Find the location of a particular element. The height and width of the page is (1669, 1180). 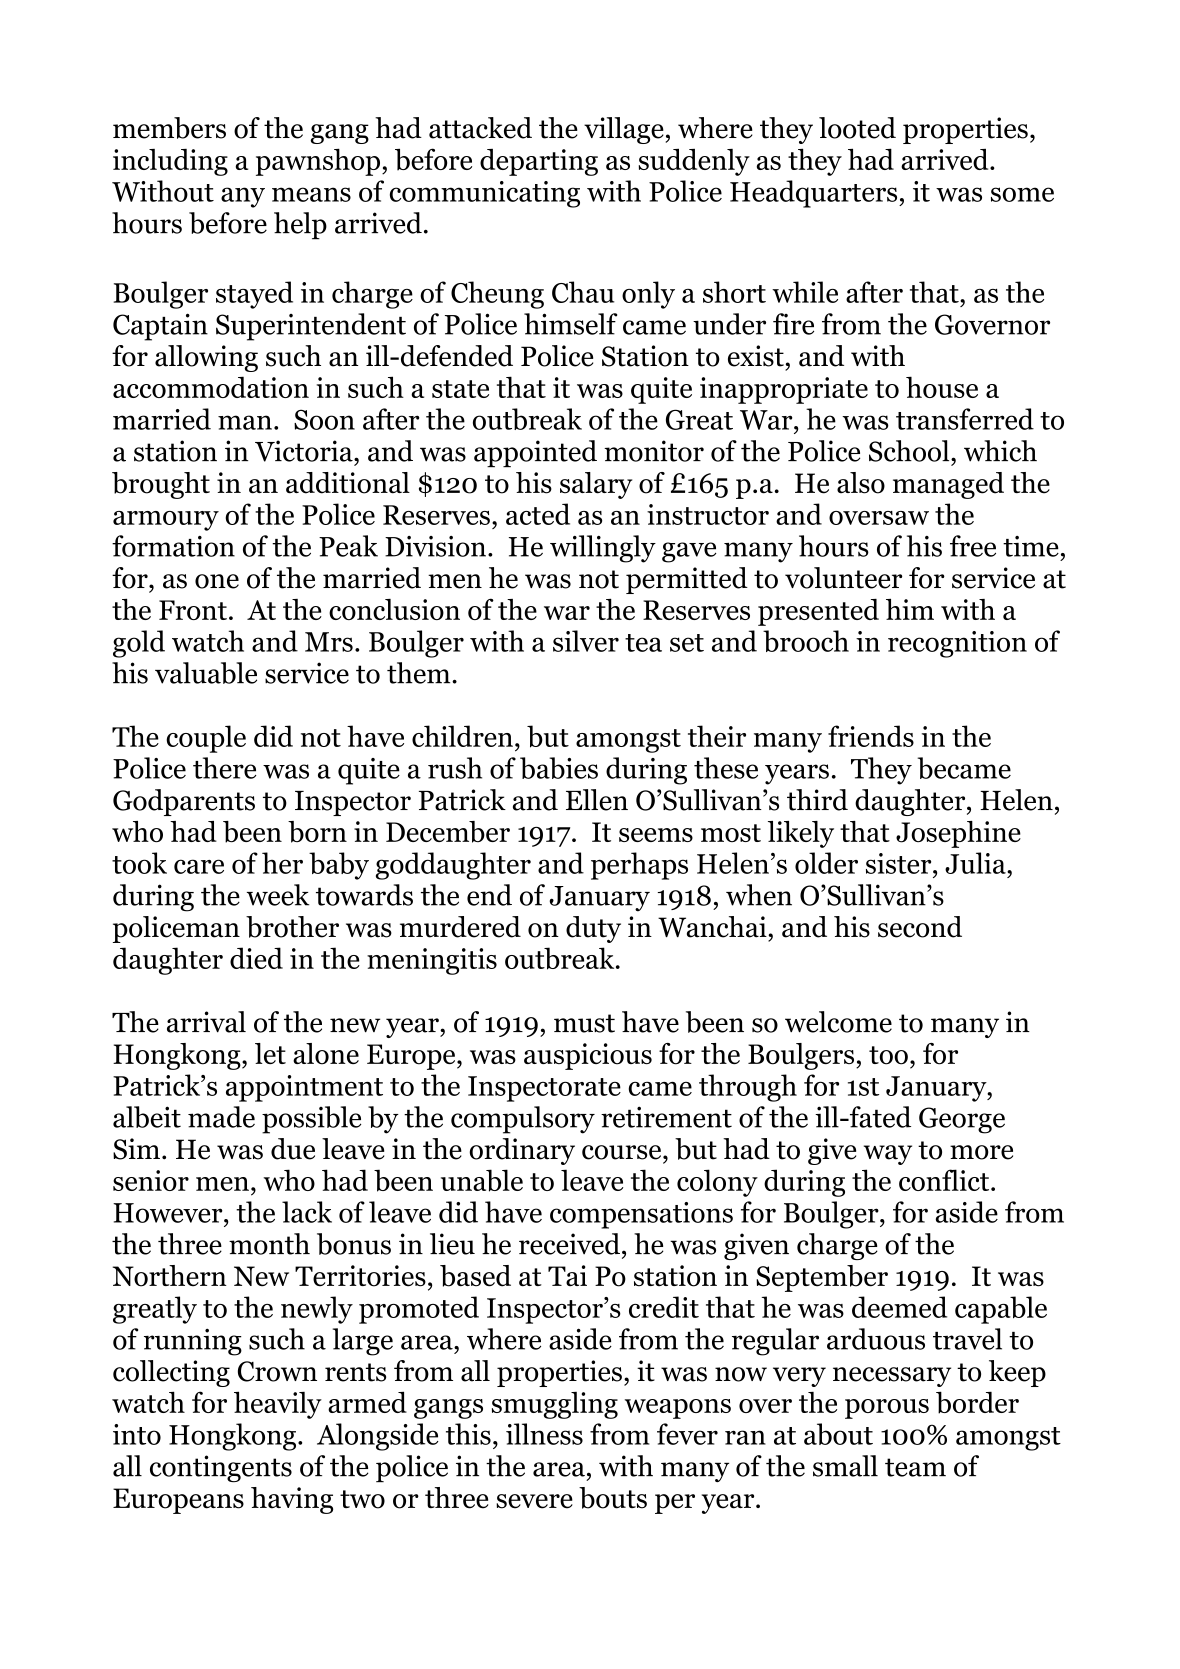

departing is located at coordinates (539, 162).
